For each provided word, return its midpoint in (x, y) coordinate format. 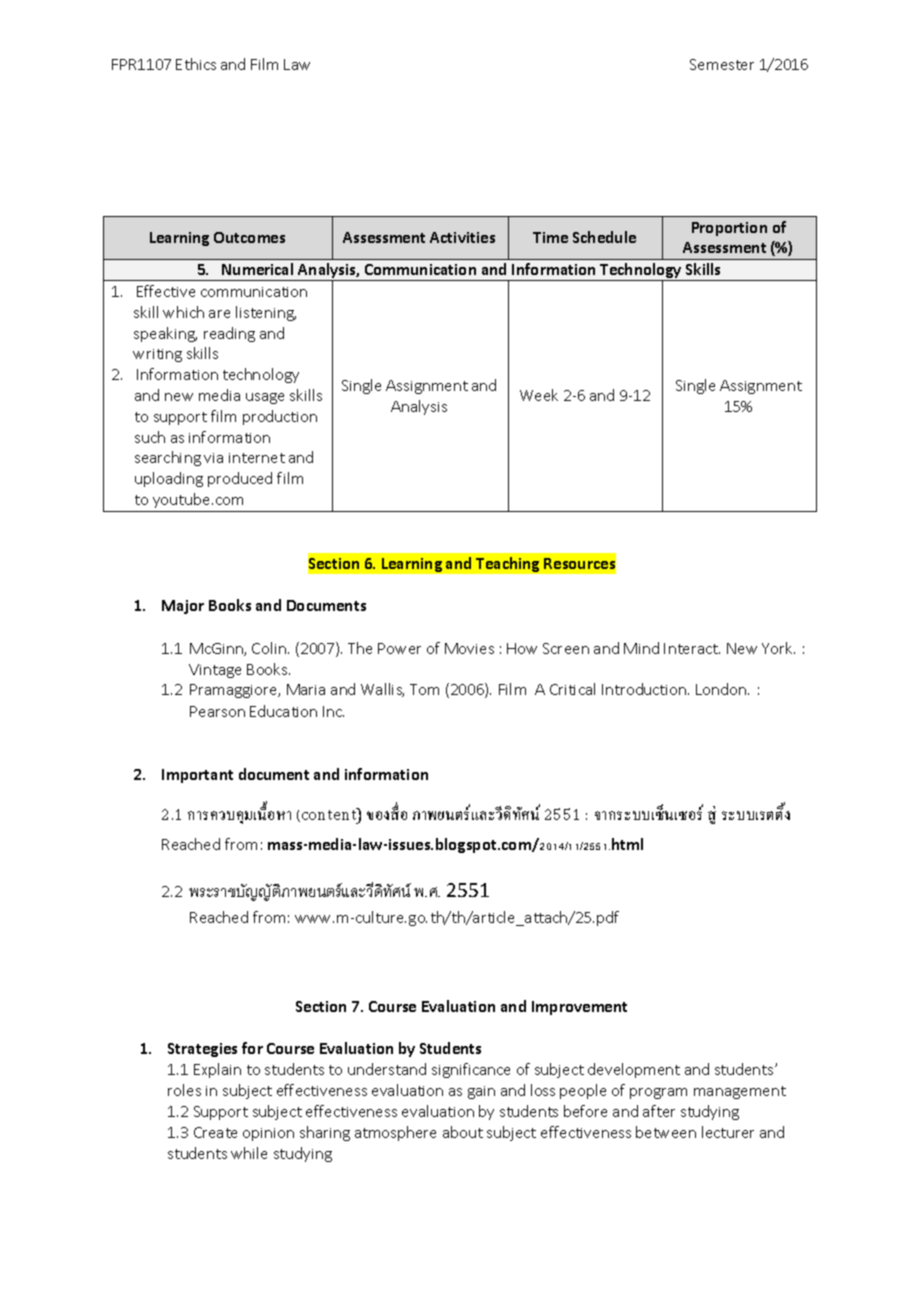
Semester (722, 64)
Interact (692, 648)
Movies (469, 648)
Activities (462, 237)
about (463, 1132)
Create (215, 1132)
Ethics (196, 64)
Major (183, 607)
